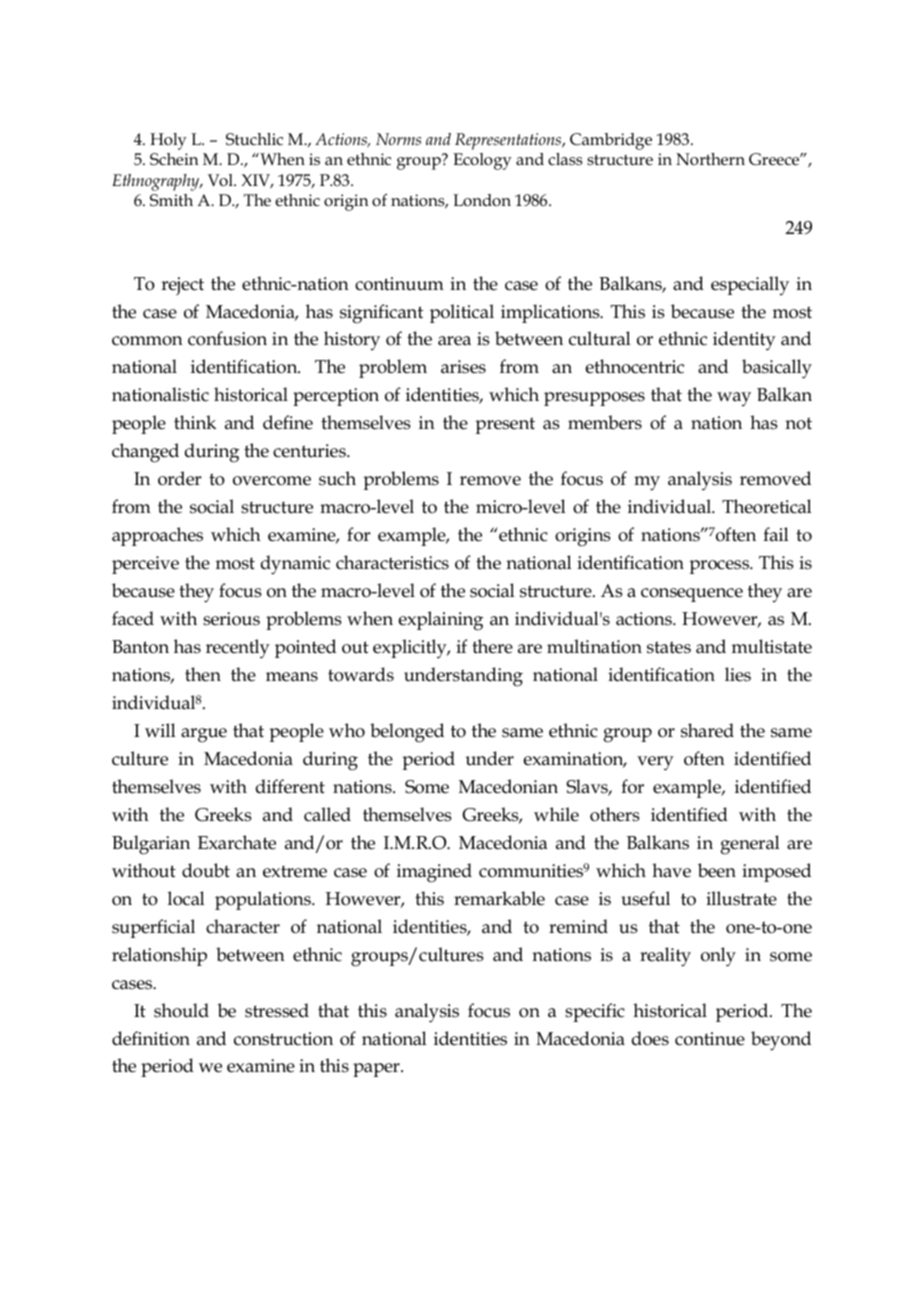 The height and width of the screenshot is (1308, 924). What do you see at coordinates (157, 536) in the screenshot?
I see `approaches` at bounding box center [157, 536].
